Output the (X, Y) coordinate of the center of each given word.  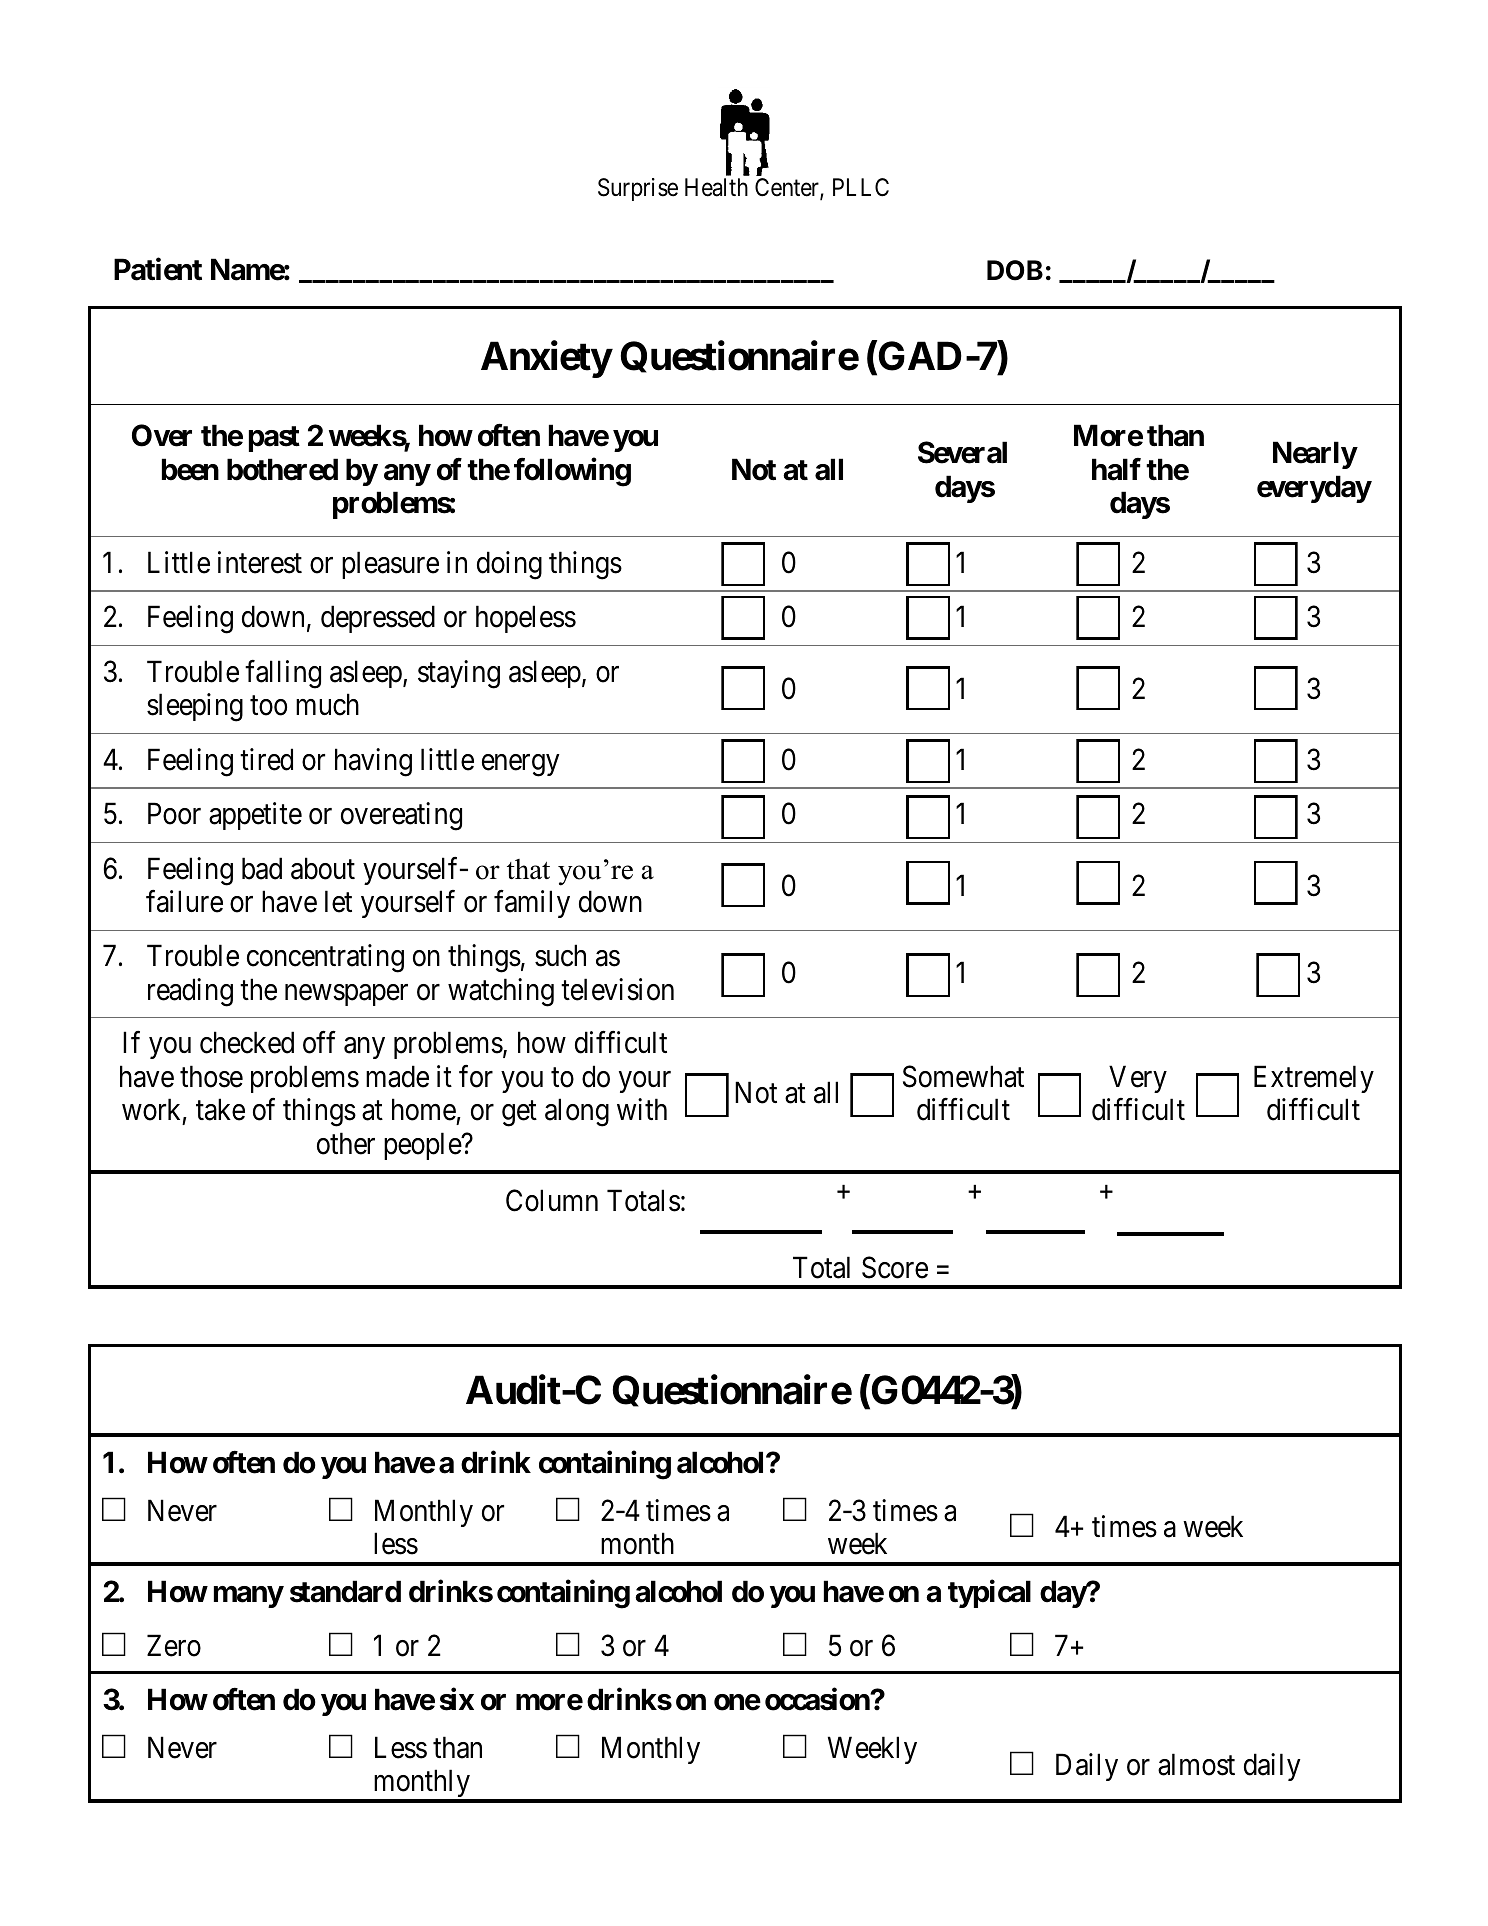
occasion (818, 1699)
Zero (174, 1646)
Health (716, 187)
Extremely (1314, 1079)
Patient (158, 269)
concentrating (325, 958)
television (617, 989)
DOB (1015, 270)
